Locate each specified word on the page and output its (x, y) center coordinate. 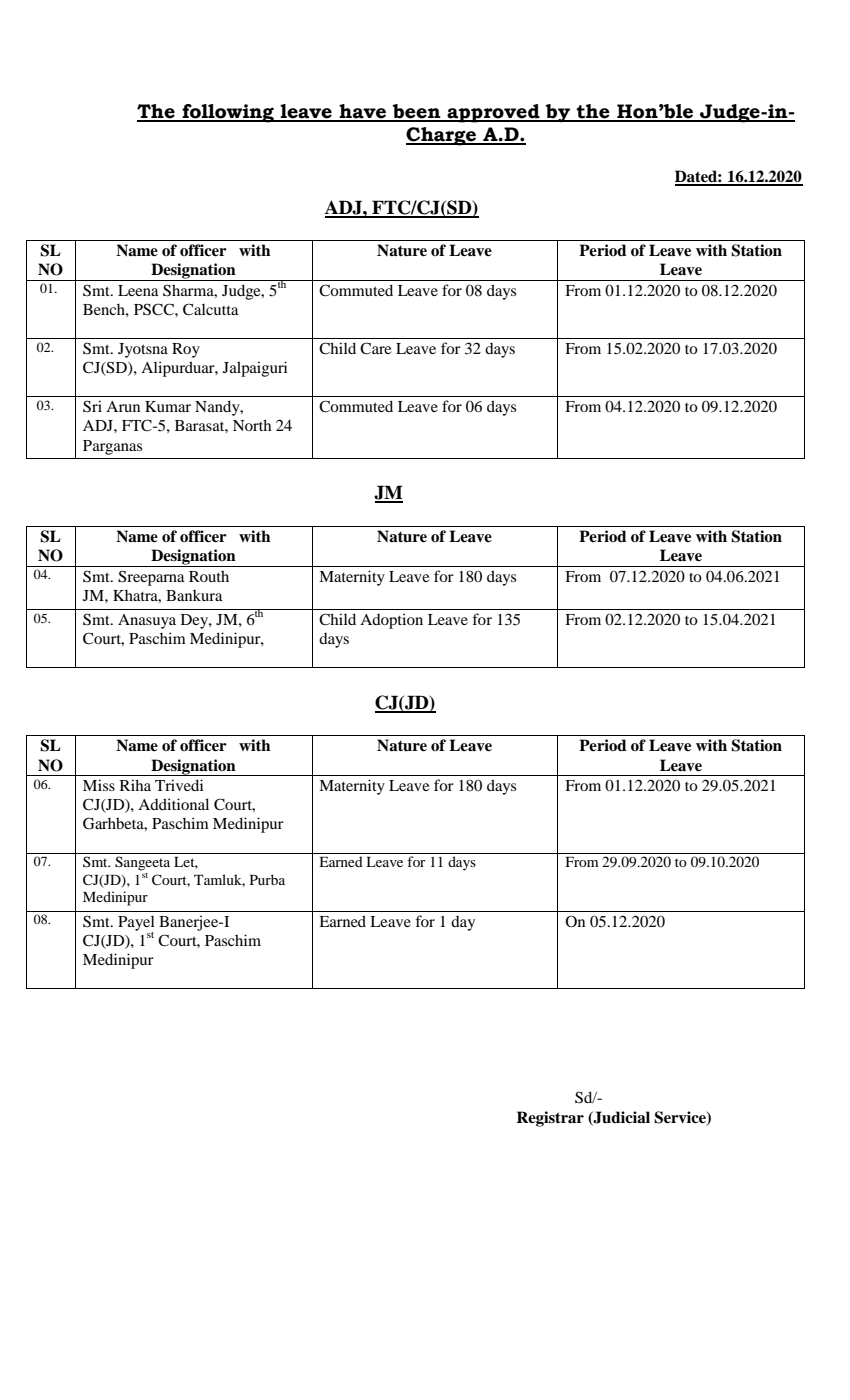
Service (681, 1118)
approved (493, 113)
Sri (92, 406)
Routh (209, 576)
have (363, 112)
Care (375, 348)
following (228, 113)
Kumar (168, 406)
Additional (173, 804)
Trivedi (179, 785)
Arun (123, 406)
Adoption (391, 621)
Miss (99, 785)
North (252, 425)
